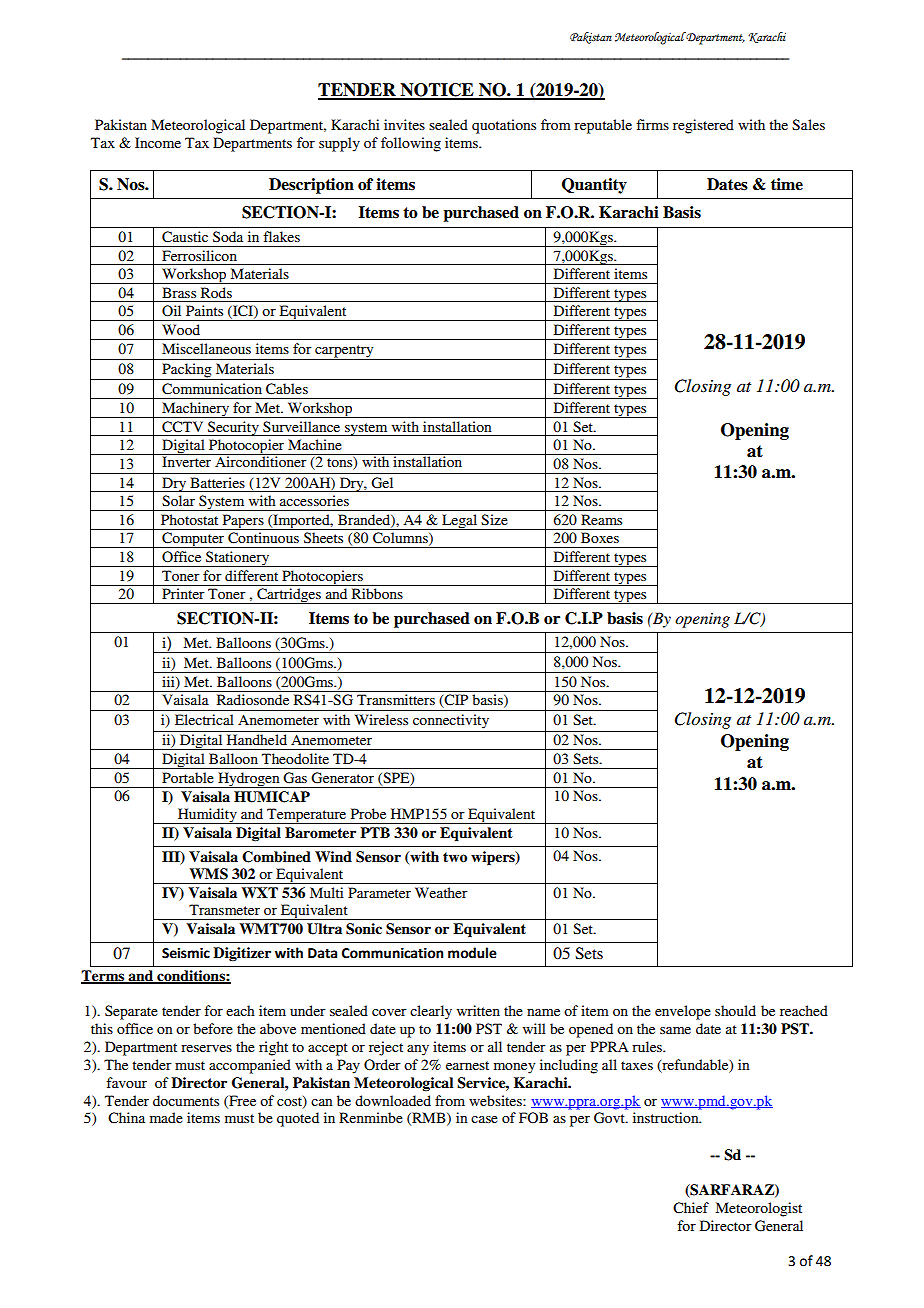 The image size is (924, 1308). Describe the element at coordinates (158, 142) in the screenshot. I see `Income` at that location.
